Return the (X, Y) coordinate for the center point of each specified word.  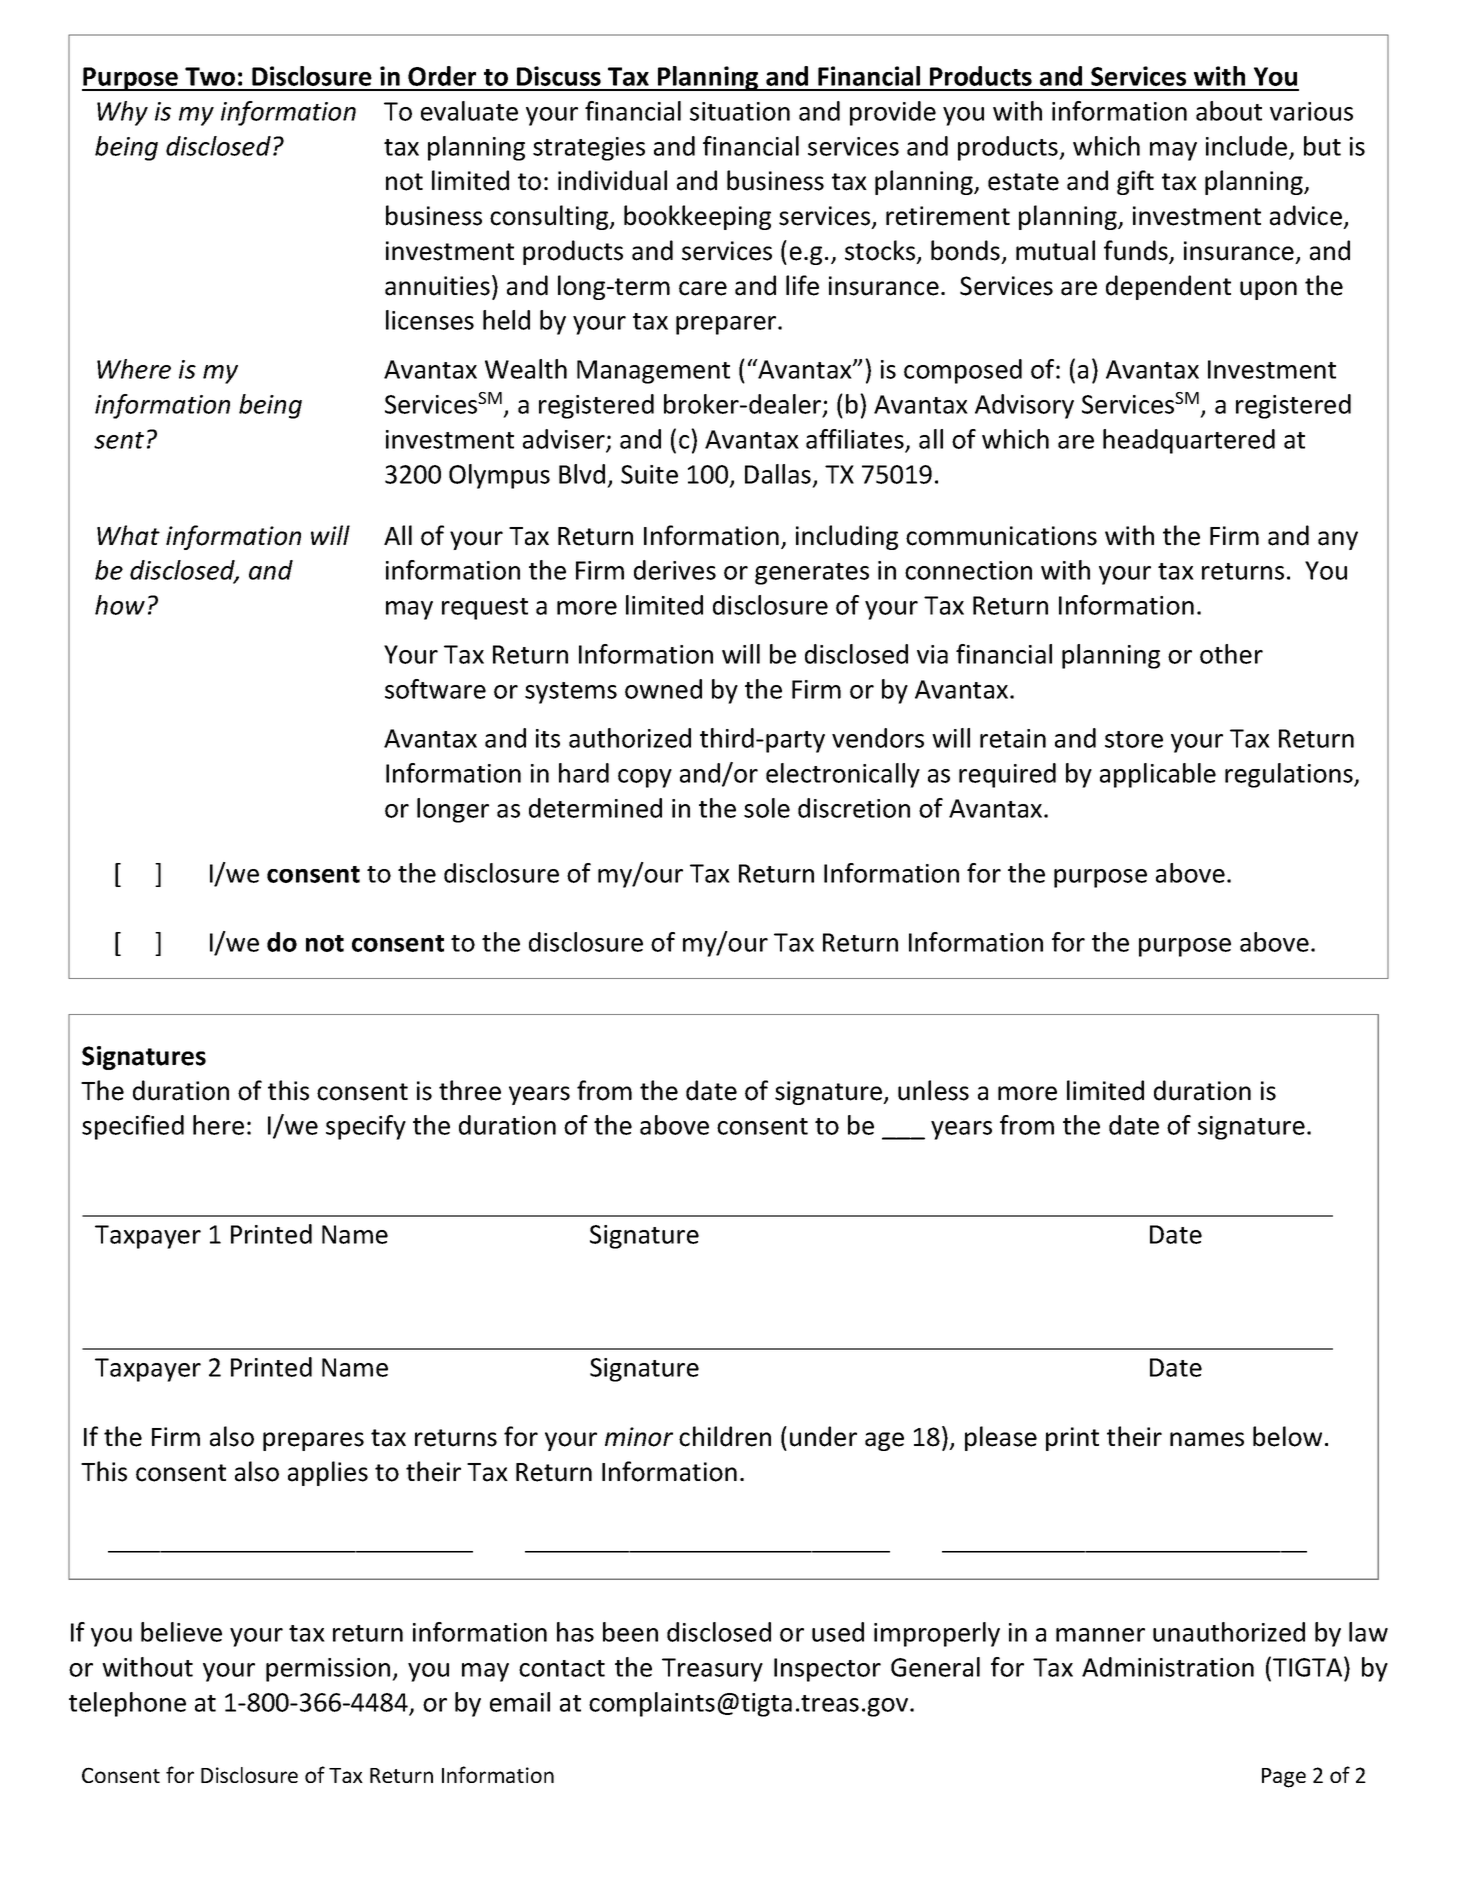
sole (767, 808)
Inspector (827, 1670)
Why (122, 113)
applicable (1158, 775)
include (1246, 146)
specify (366, 1127)
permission (329, 1670)
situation (740, 111)
